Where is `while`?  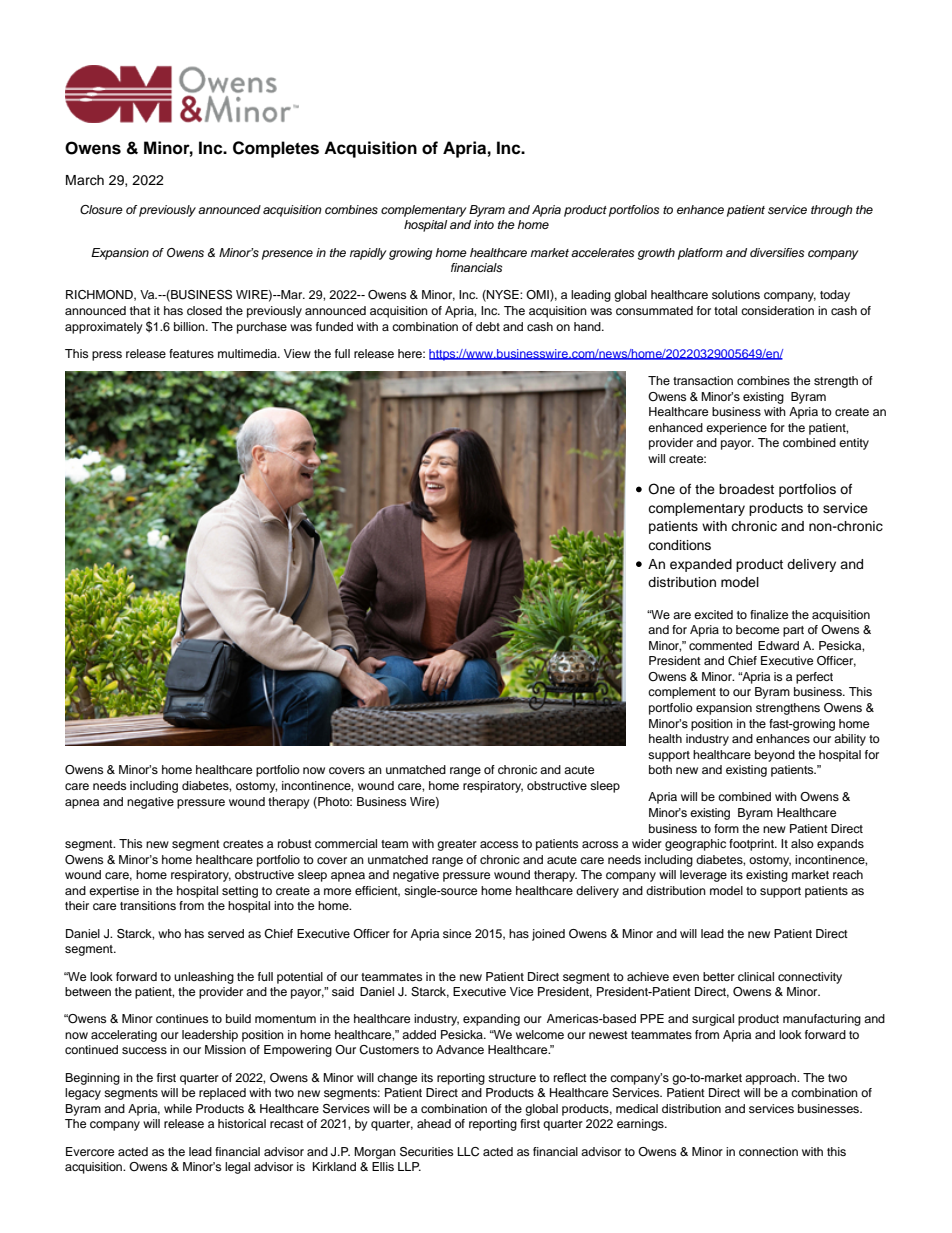 while is located at coordinates (178, 1108).
